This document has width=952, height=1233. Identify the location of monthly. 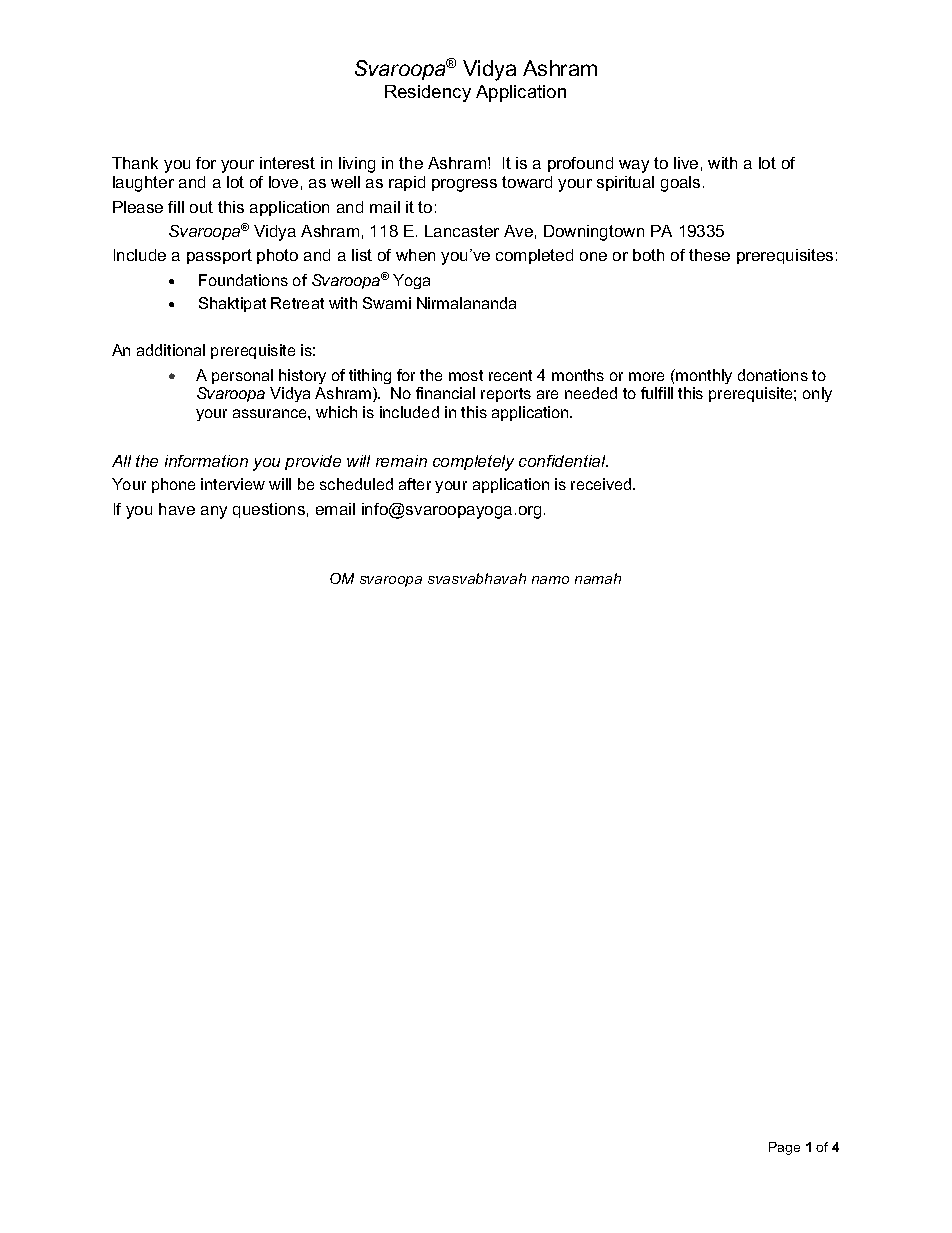
(703, 376).
